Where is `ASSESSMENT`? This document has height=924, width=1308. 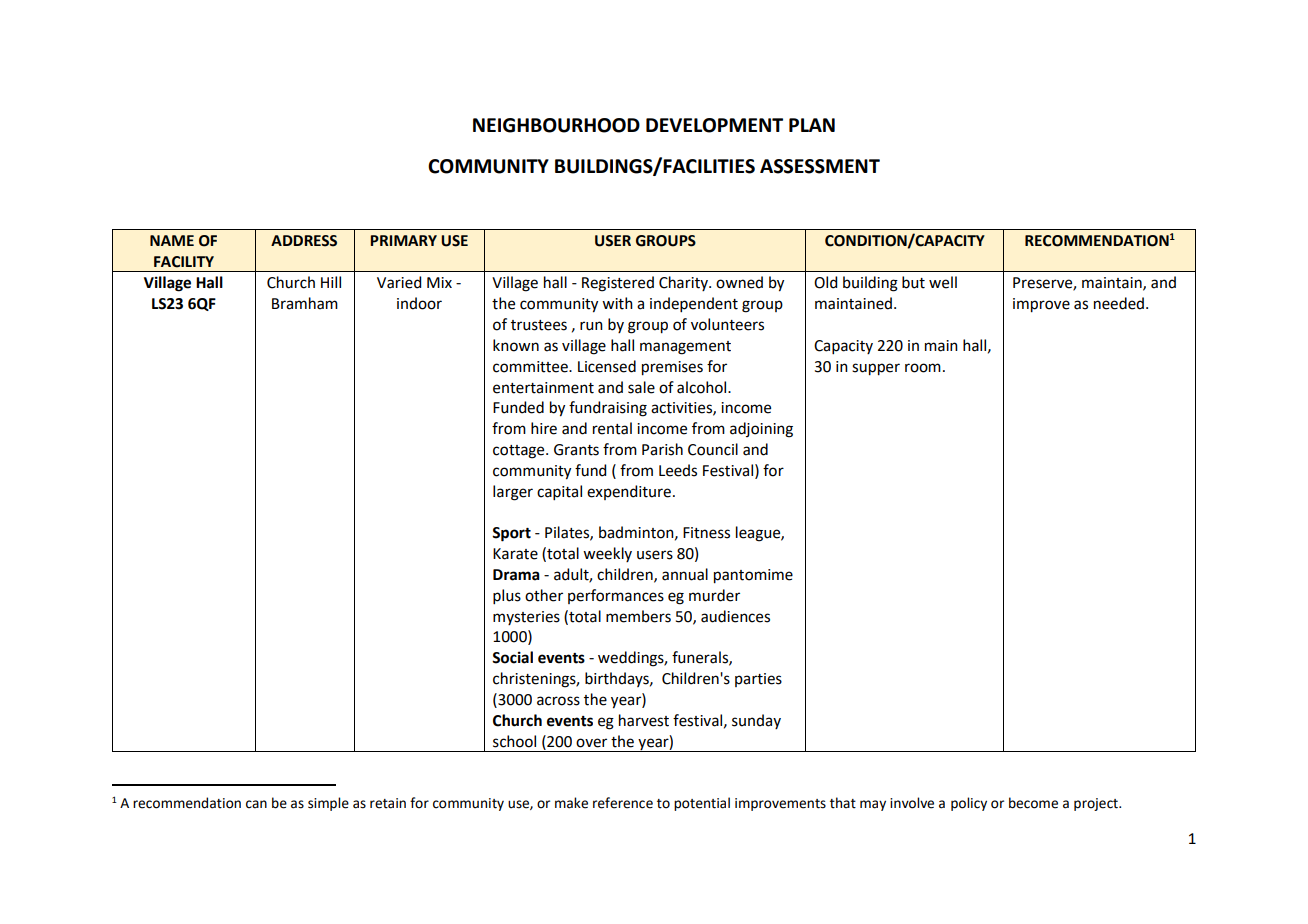 ASSESSMENT is located at coordinates (820, 166).
